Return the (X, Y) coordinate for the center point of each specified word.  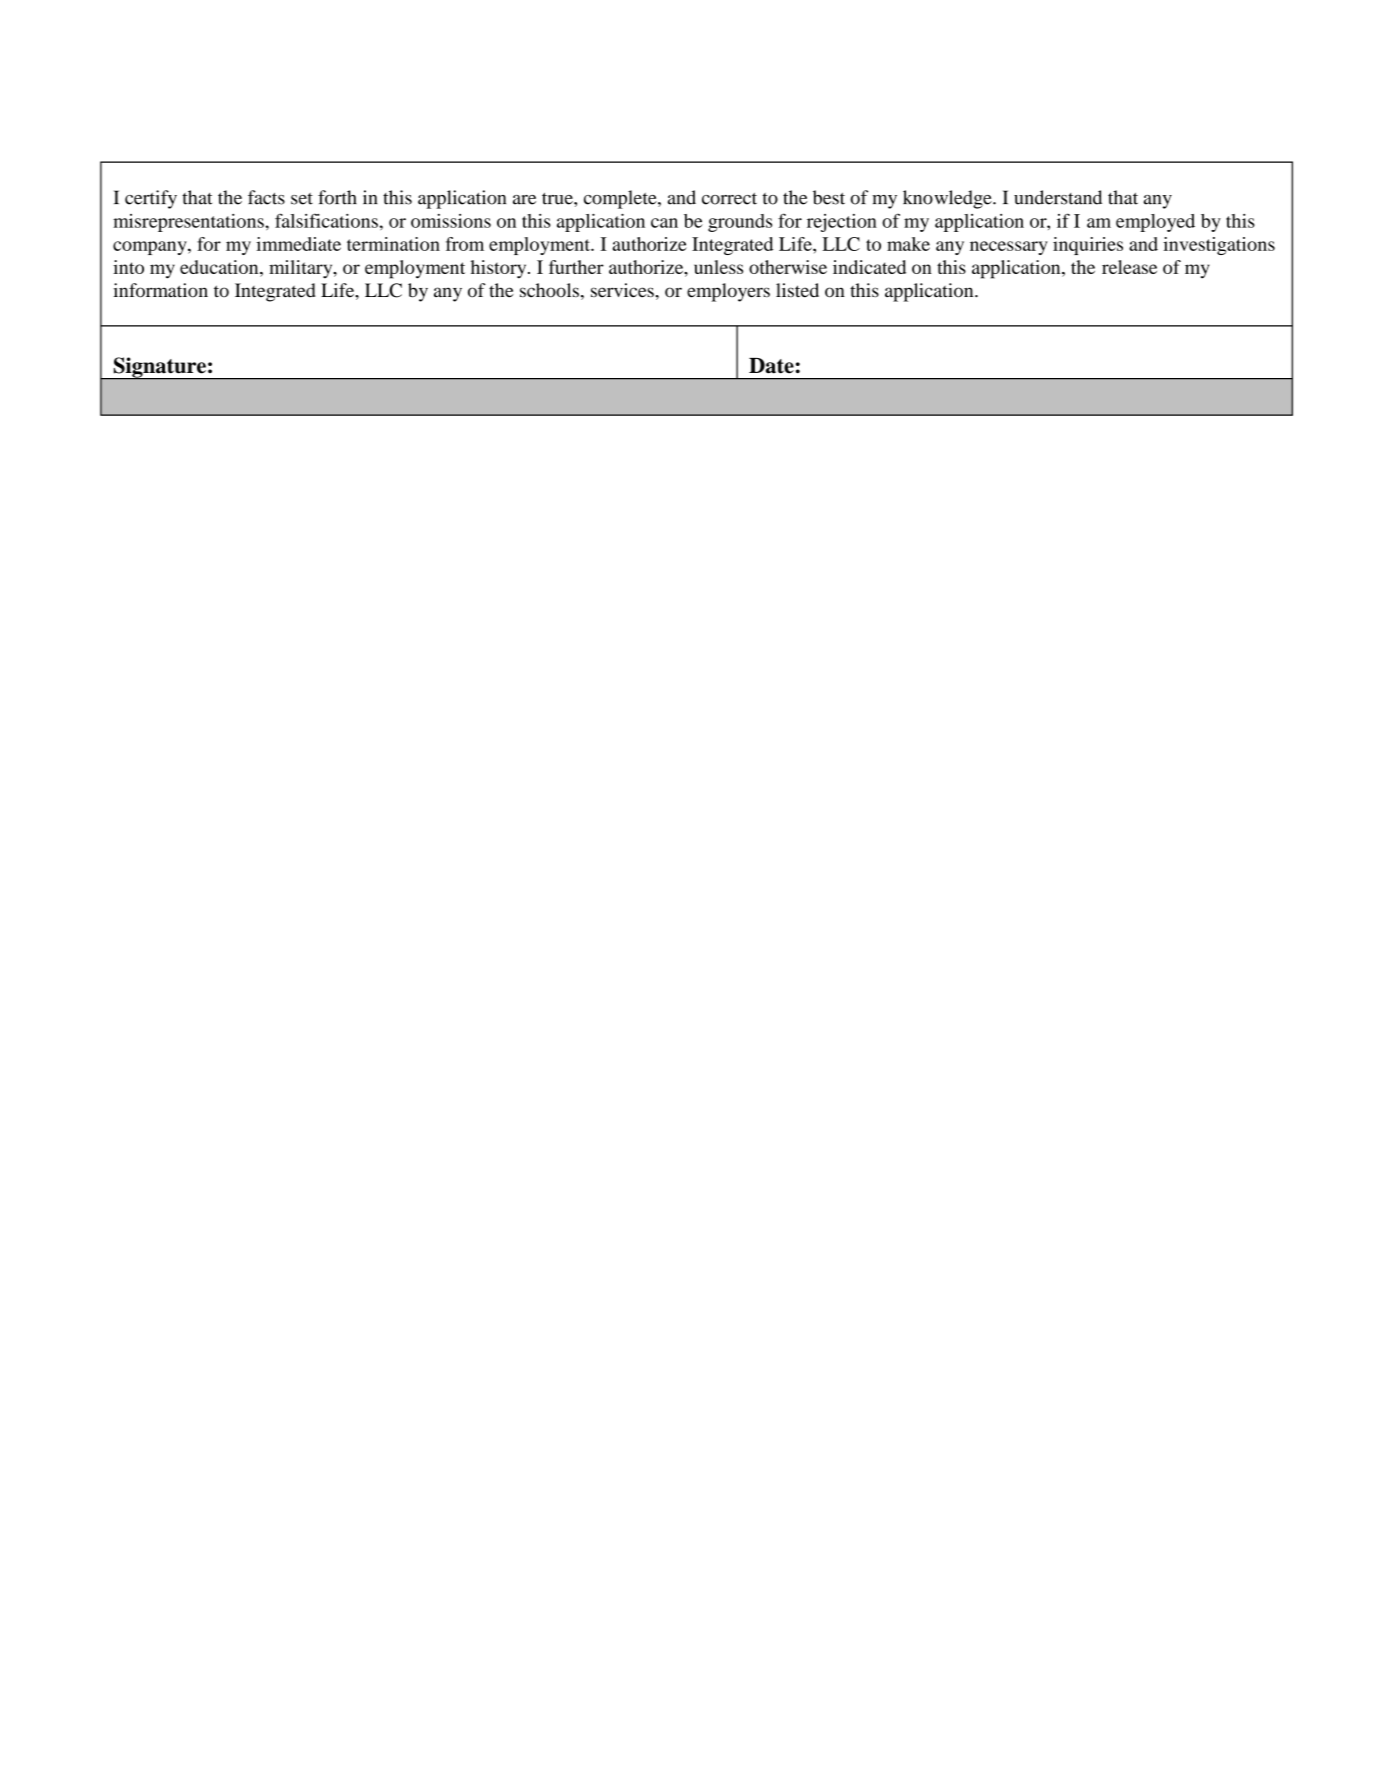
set (302, 199)
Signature (159, 368)
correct (729, 199)
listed (797, 290)
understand (1058, 197)
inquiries (1088, 246)
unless (718, 267)
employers (728, 292)
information (161, 290)
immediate (298, 244)
